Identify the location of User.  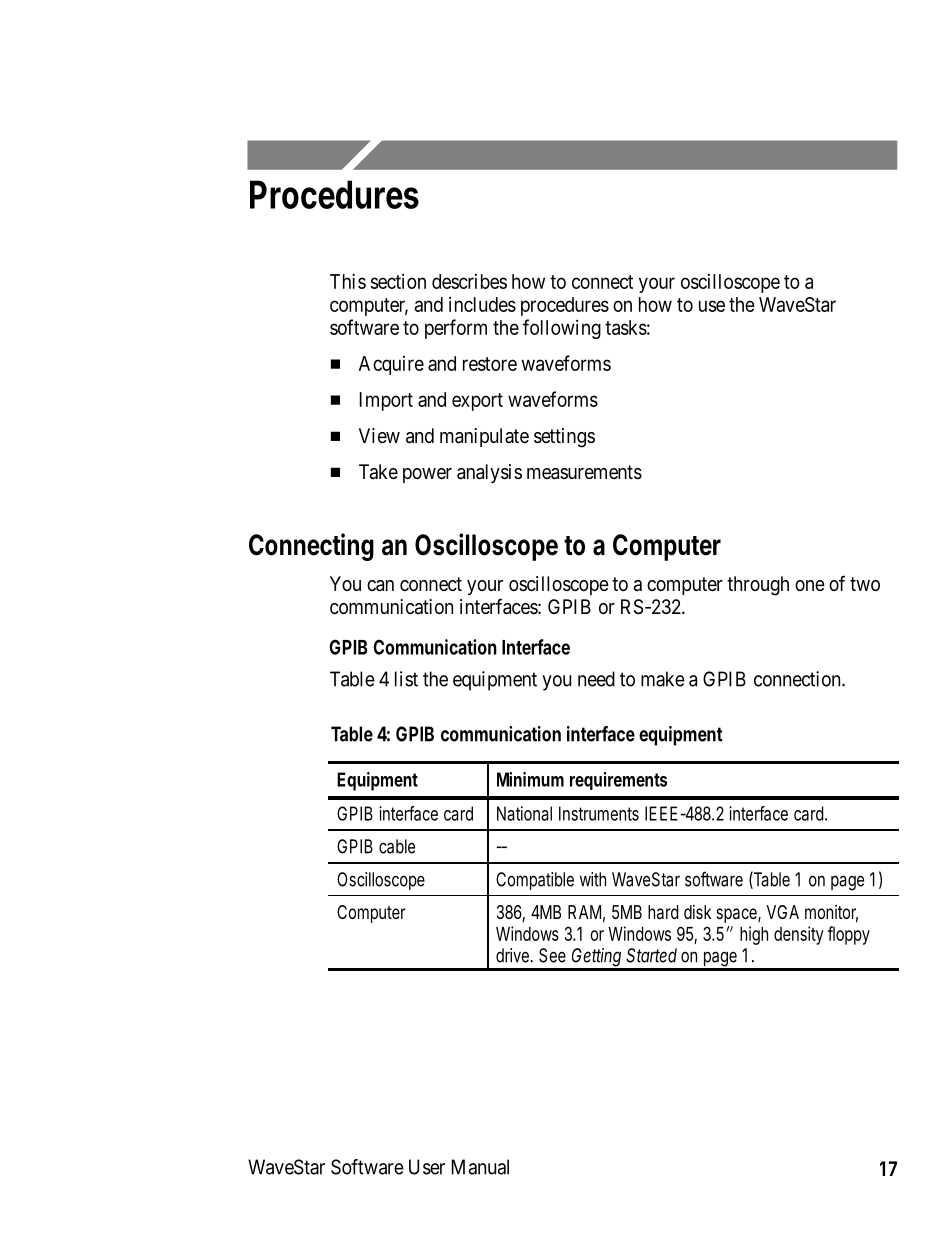
(427, 1167).
